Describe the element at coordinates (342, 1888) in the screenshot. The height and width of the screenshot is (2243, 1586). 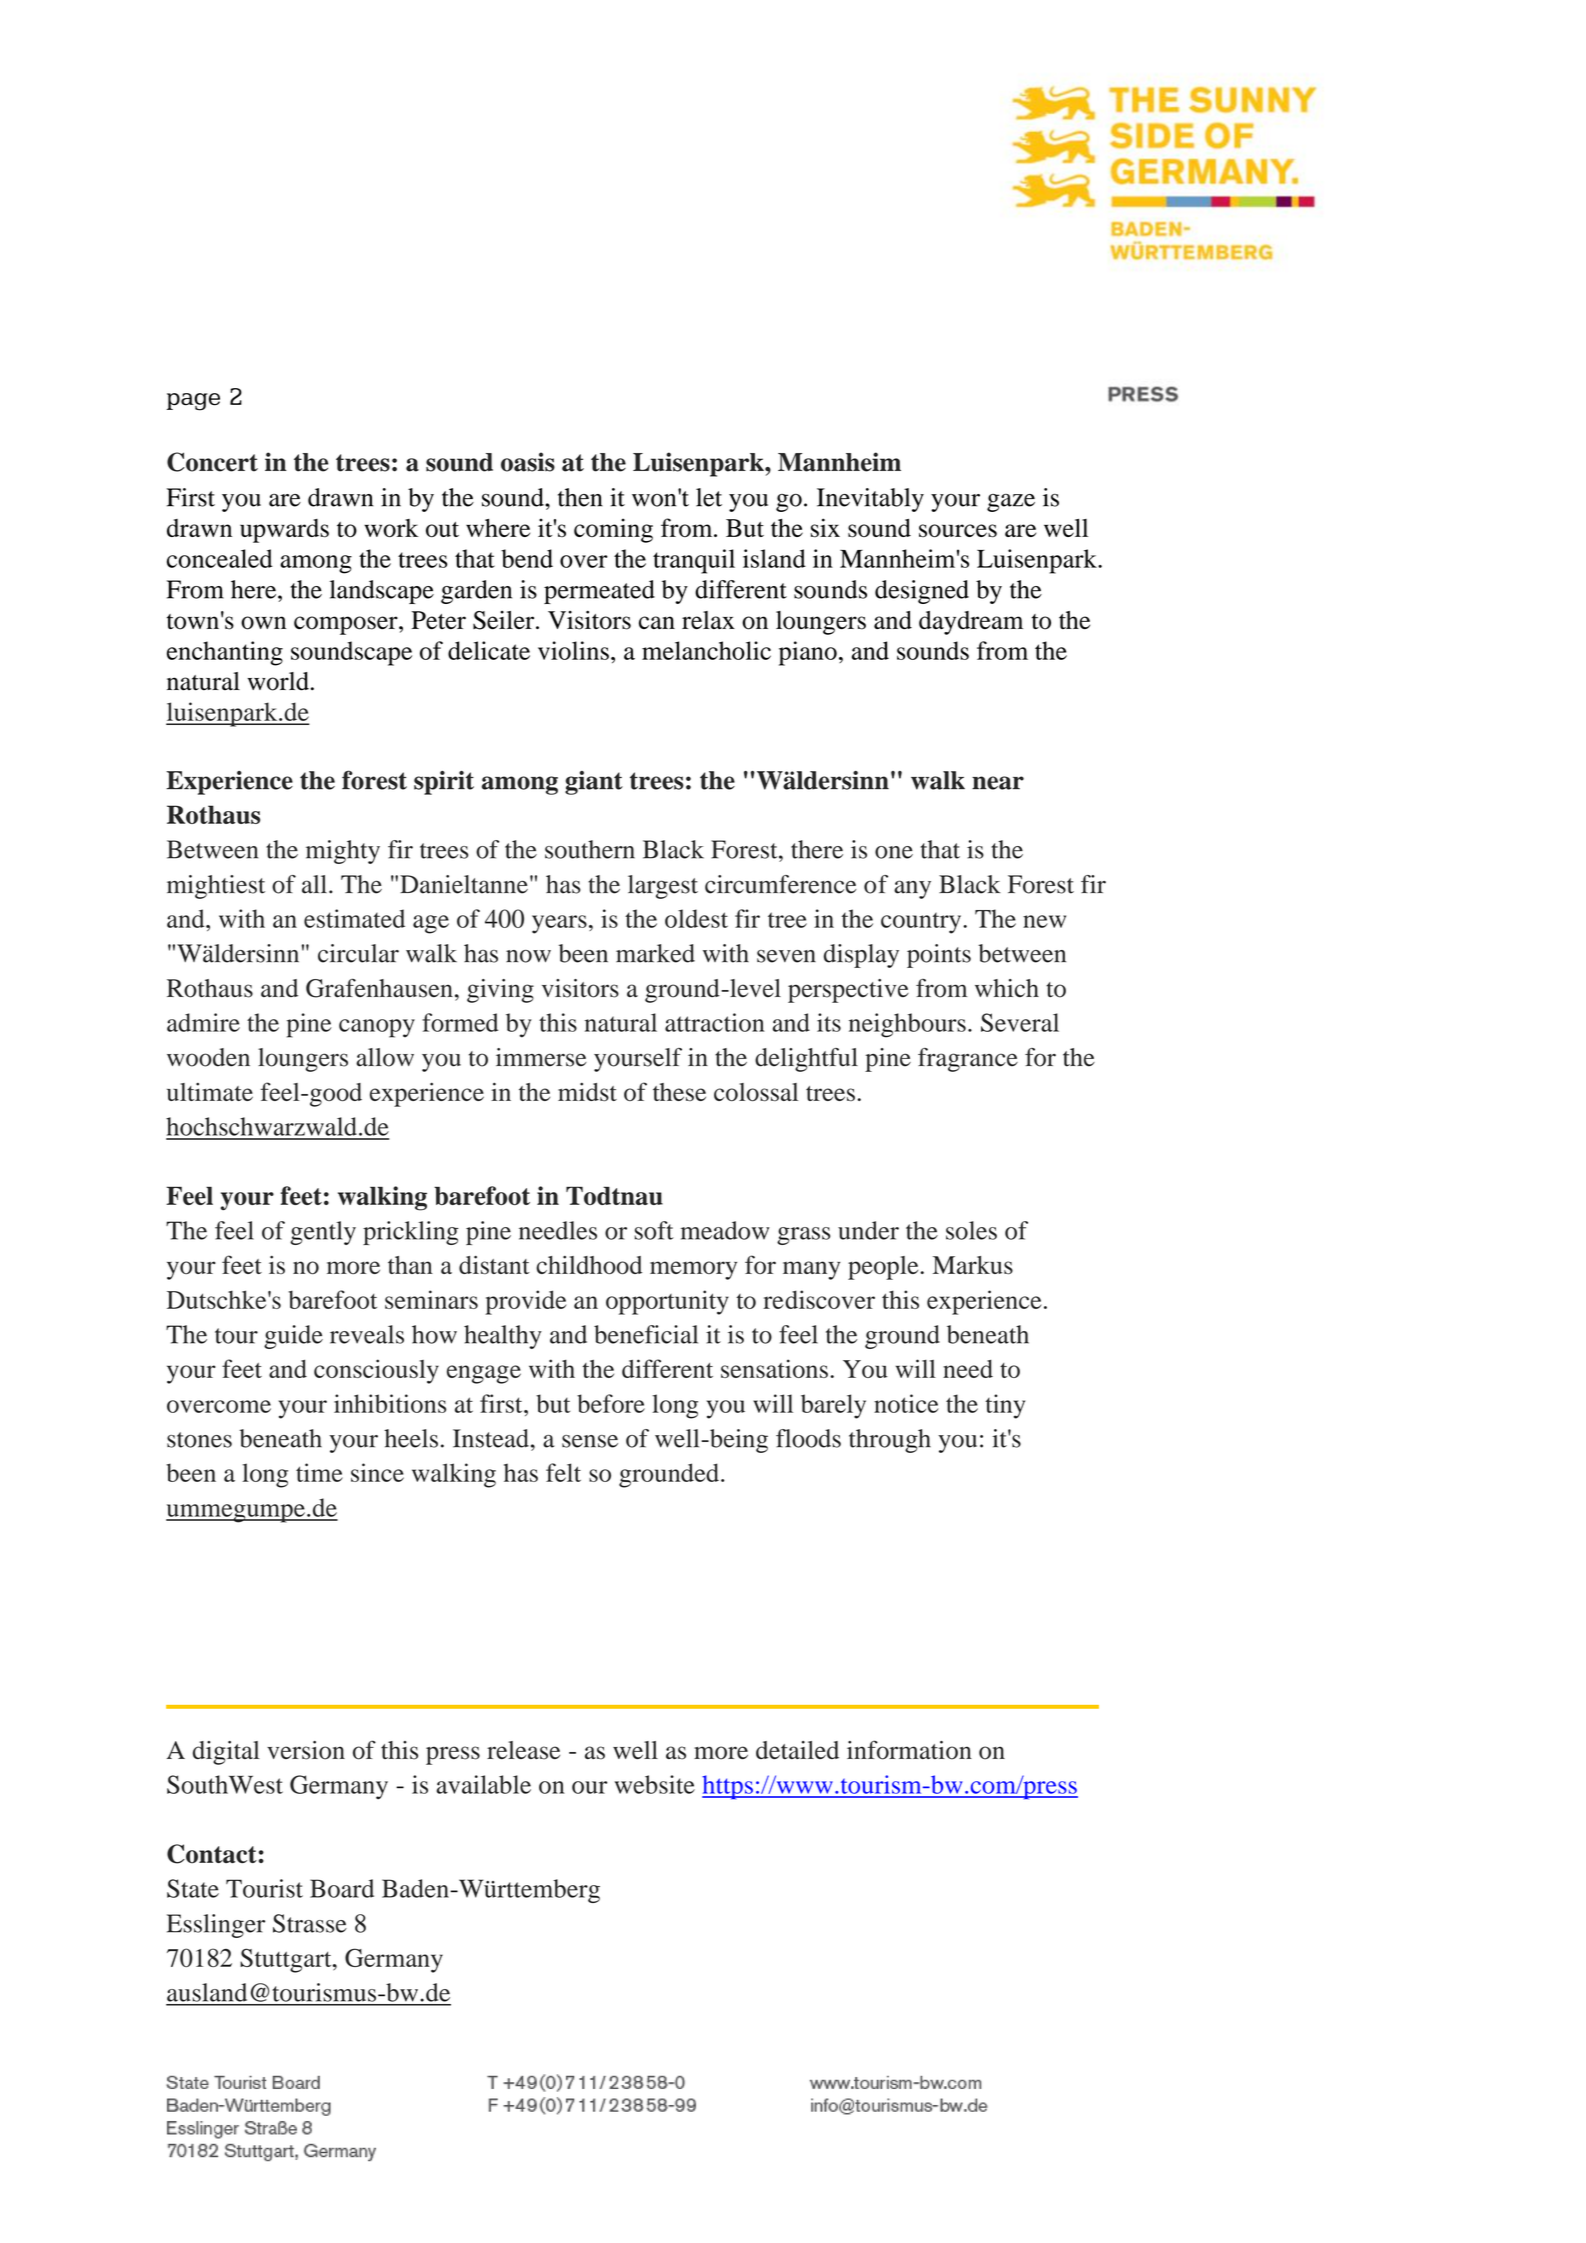
I see `Board` at that location.
